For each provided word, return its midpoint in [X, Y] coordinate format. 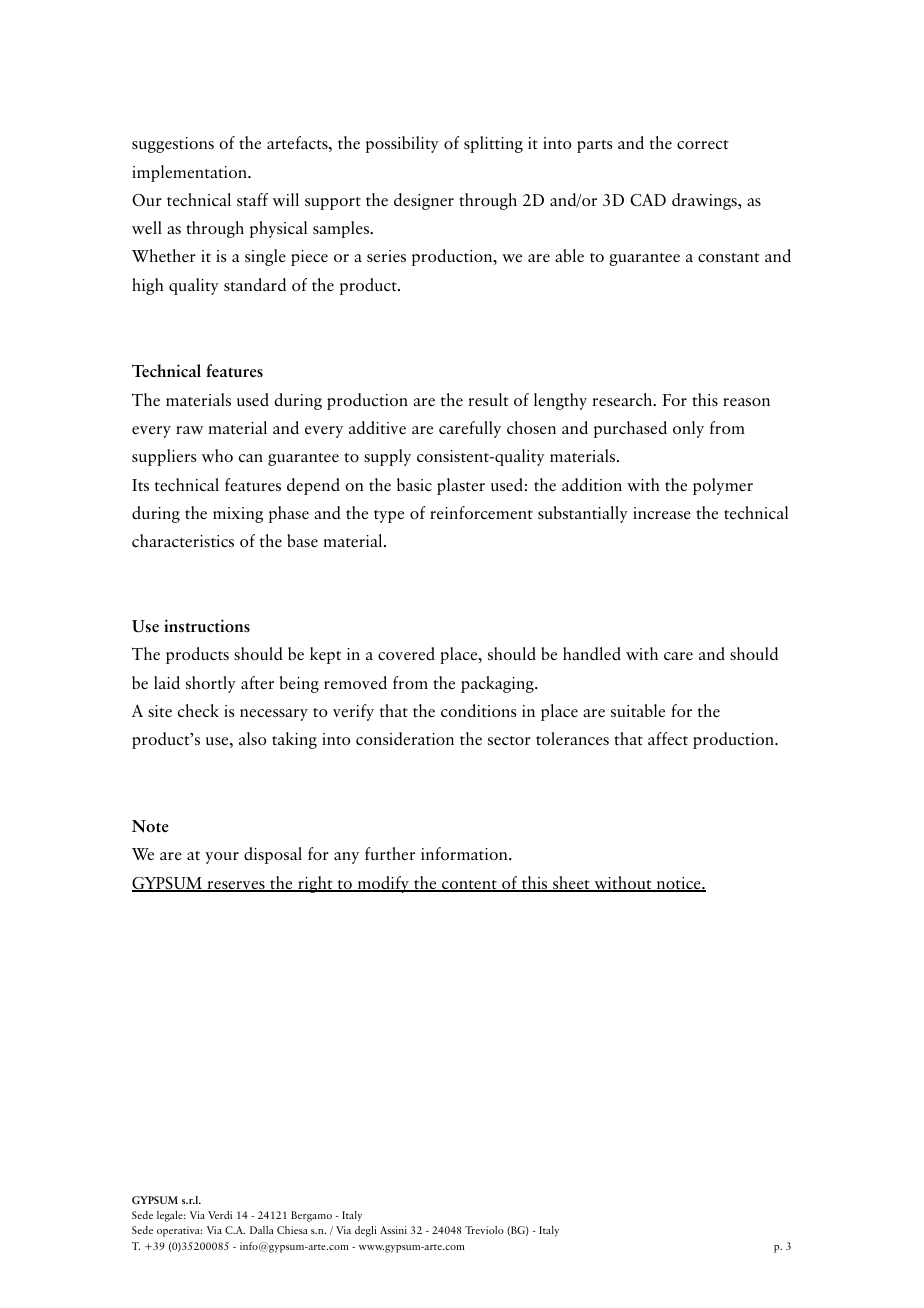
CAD [648, 199]
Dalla [262, 1230]
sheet [571, 884]
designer [424, 201]
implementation [190, 173]
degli [366, 1231]
